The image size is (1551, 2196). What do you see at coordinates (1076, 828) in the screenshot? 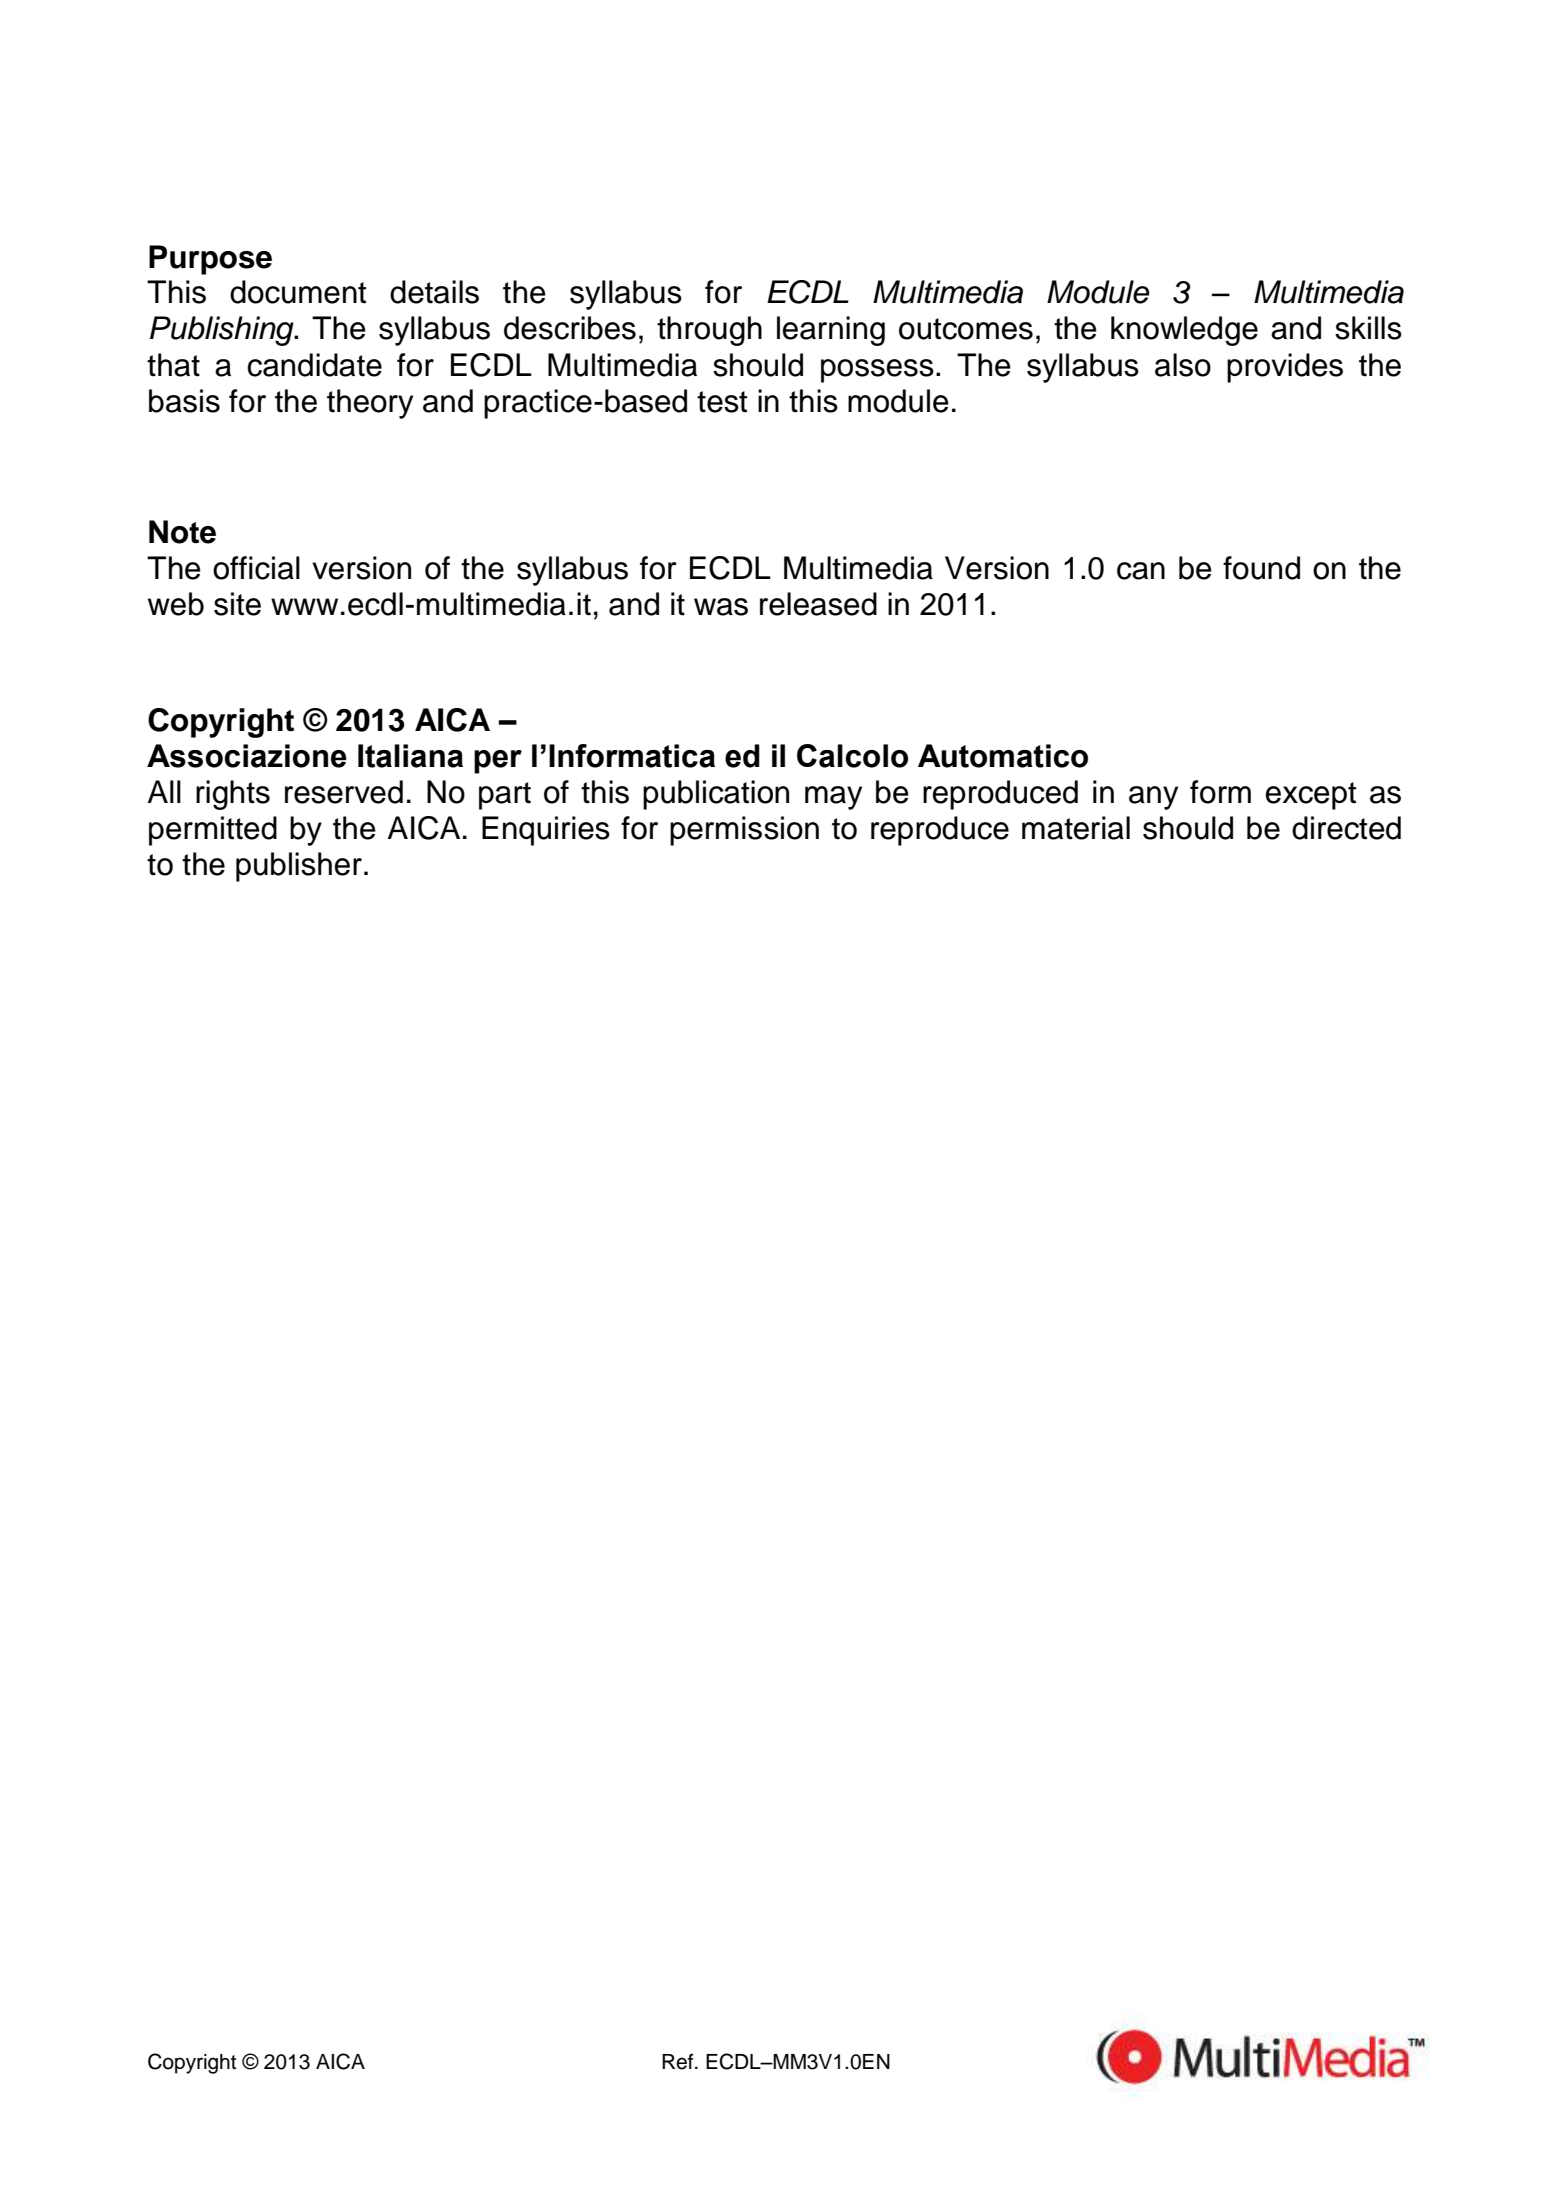
I see `material` at bounding box center [1076, 828].
